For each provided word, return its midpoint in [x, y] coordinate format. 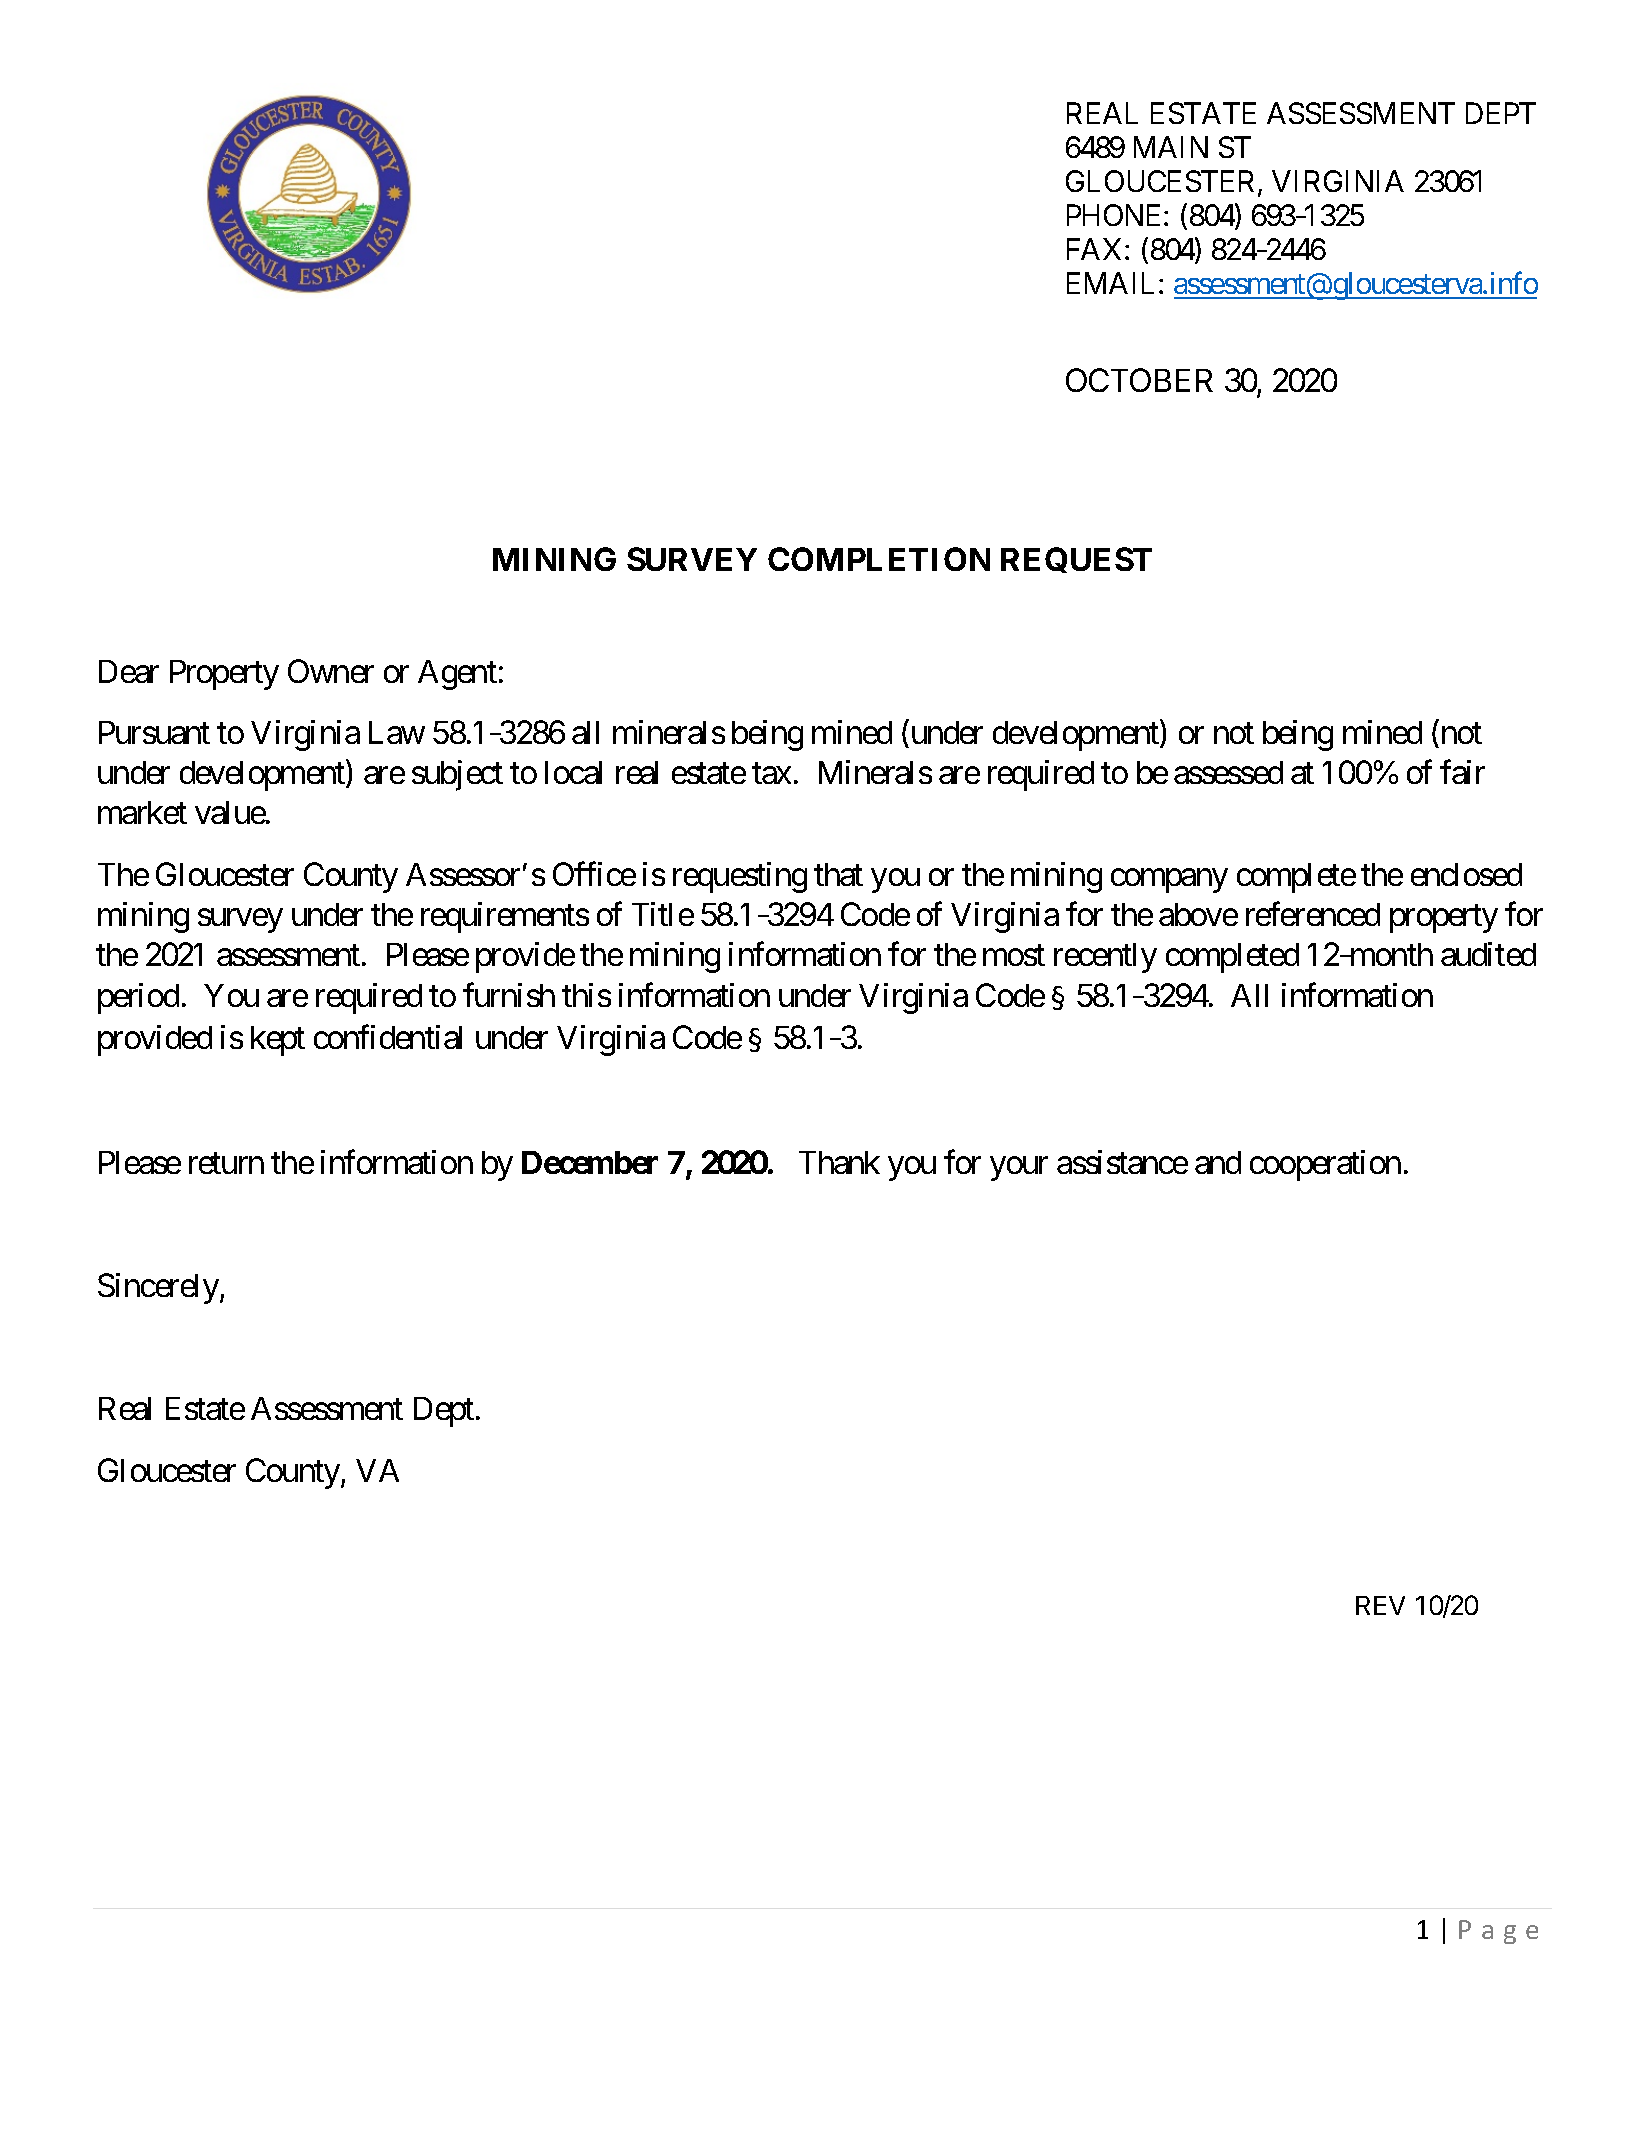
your [1019, 1169]
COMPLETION [879, 559]
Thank [839, 1162]
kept [278, 1041]
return [226, 1163]
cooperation [1325, 1165]
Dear [129, 671]
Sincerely [158, 1288]
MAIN [1171, 147]
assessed [1228, 772]
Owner [331, 671]
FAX [1094, 249]
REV [1380, 1605]
